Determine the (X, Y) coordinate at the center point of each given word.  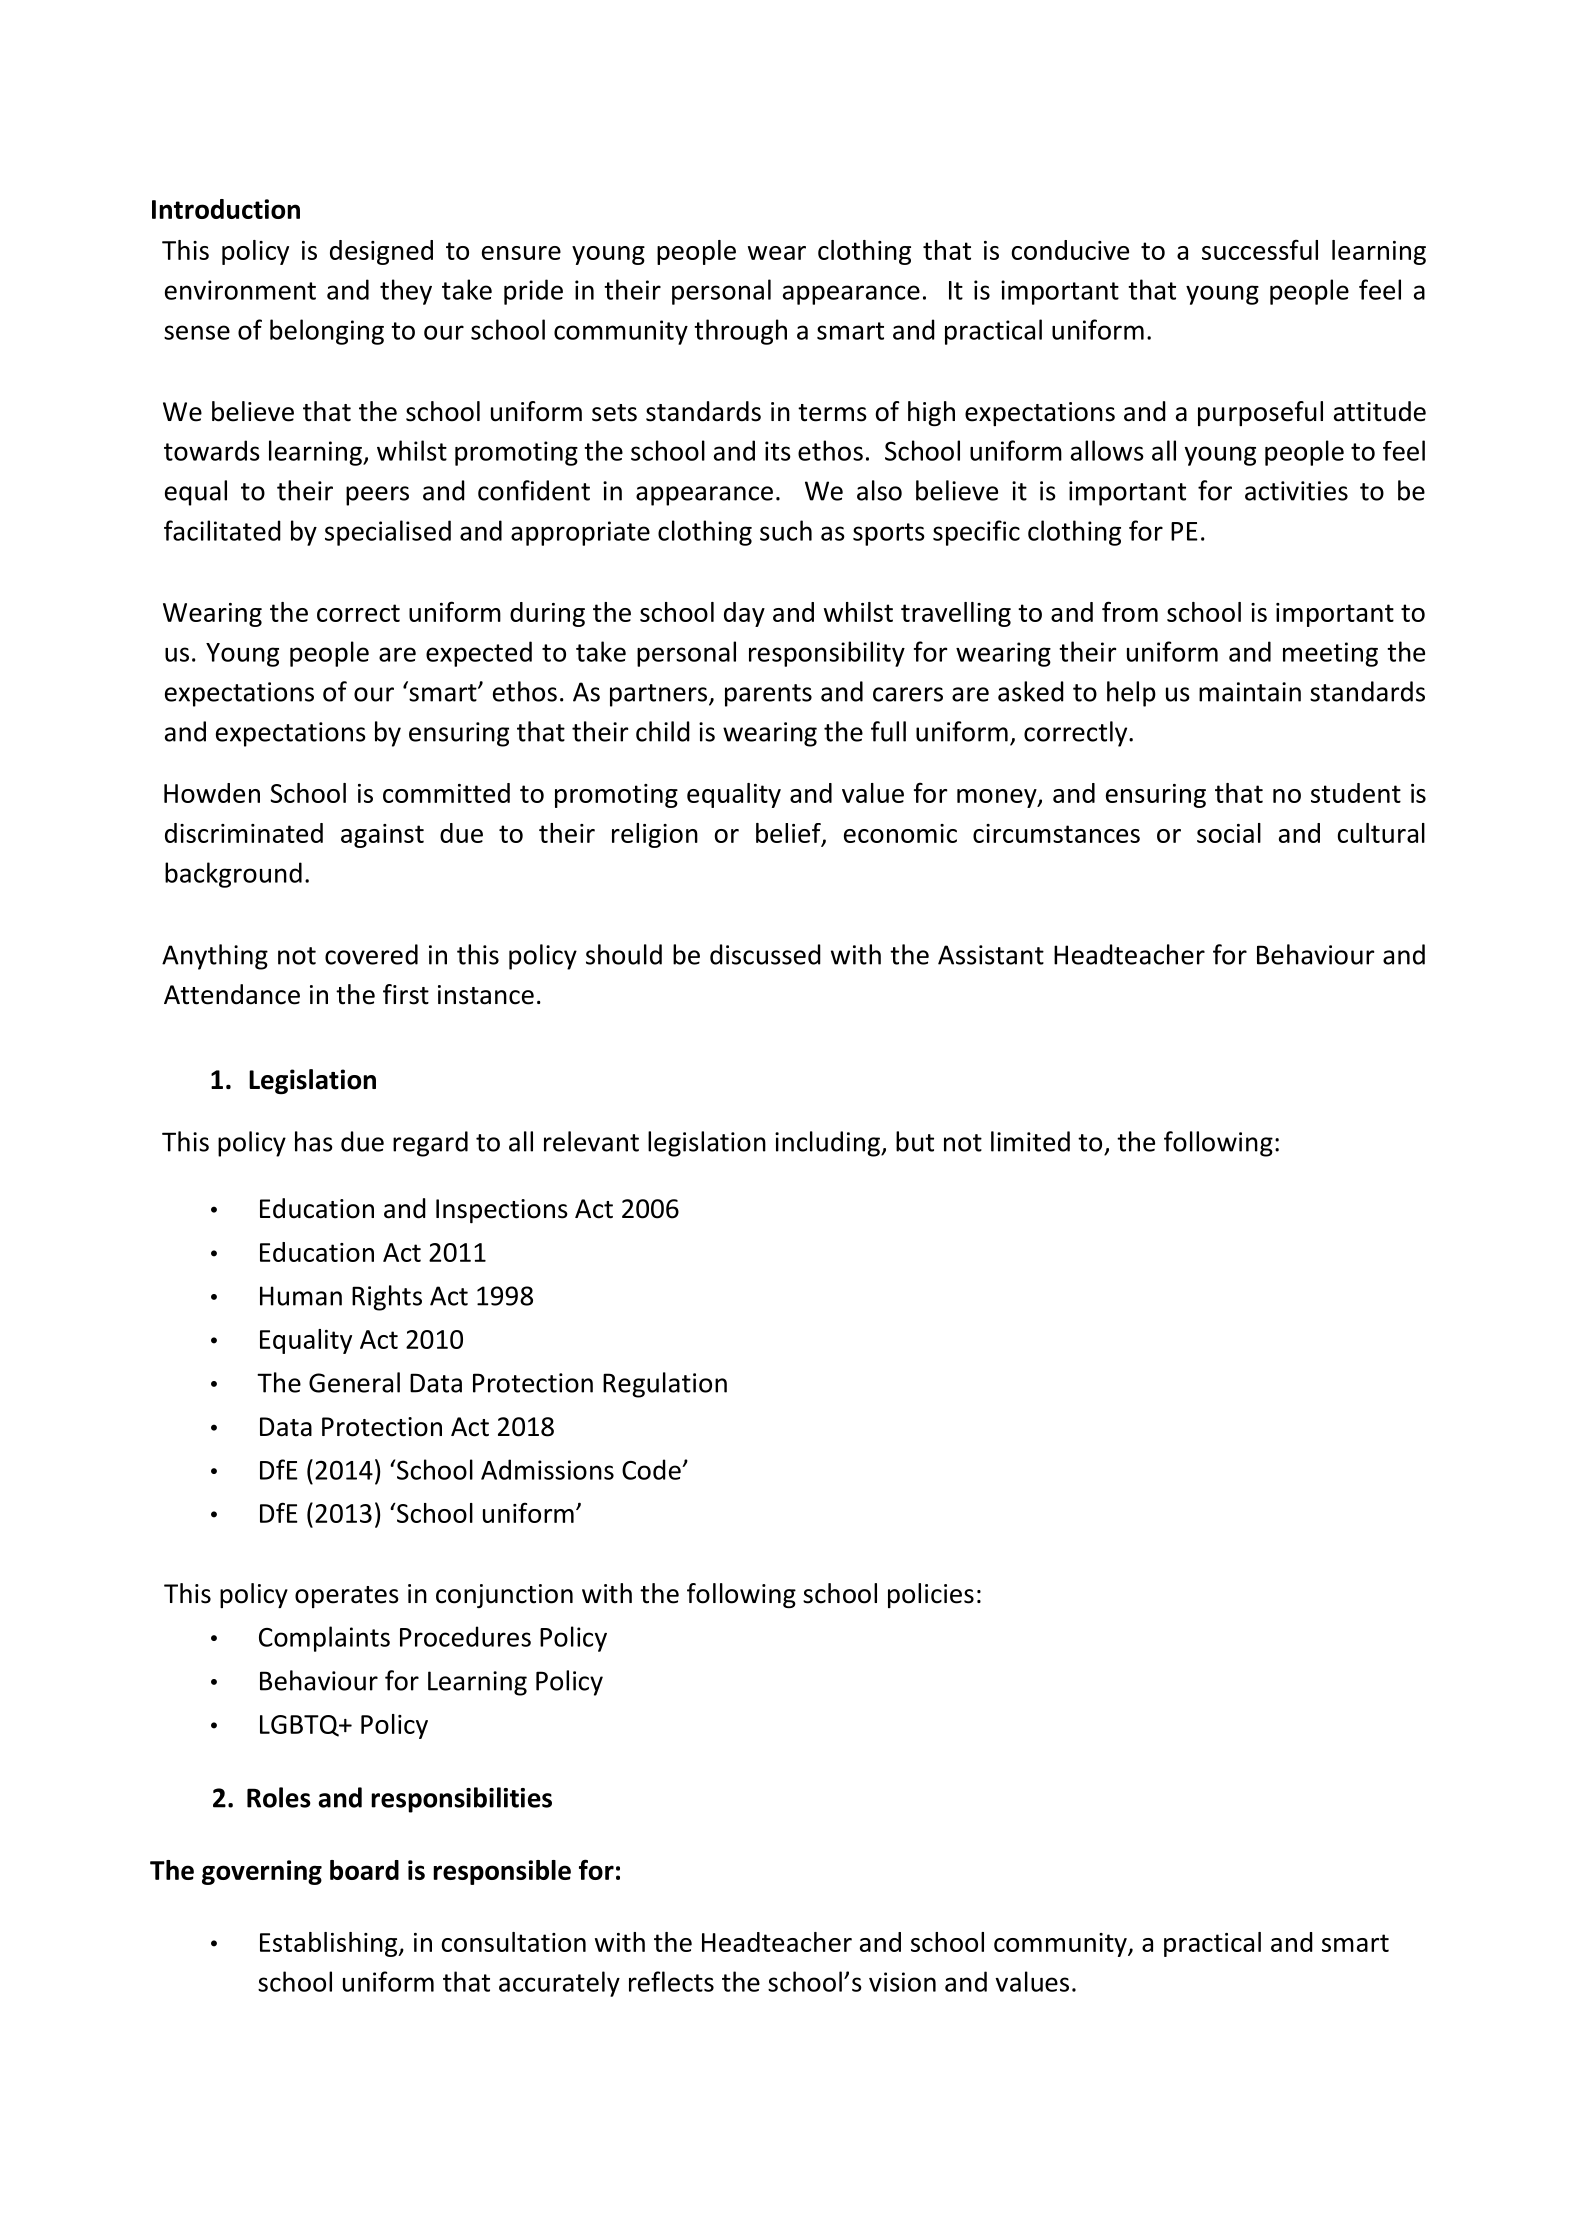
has (314, 1141)
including (828, 1144)
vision (902, 1982)
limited (1030, 1141)
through (740, 332)
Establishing (330, 1944)
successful (1260, 249)
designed (381, 252)
